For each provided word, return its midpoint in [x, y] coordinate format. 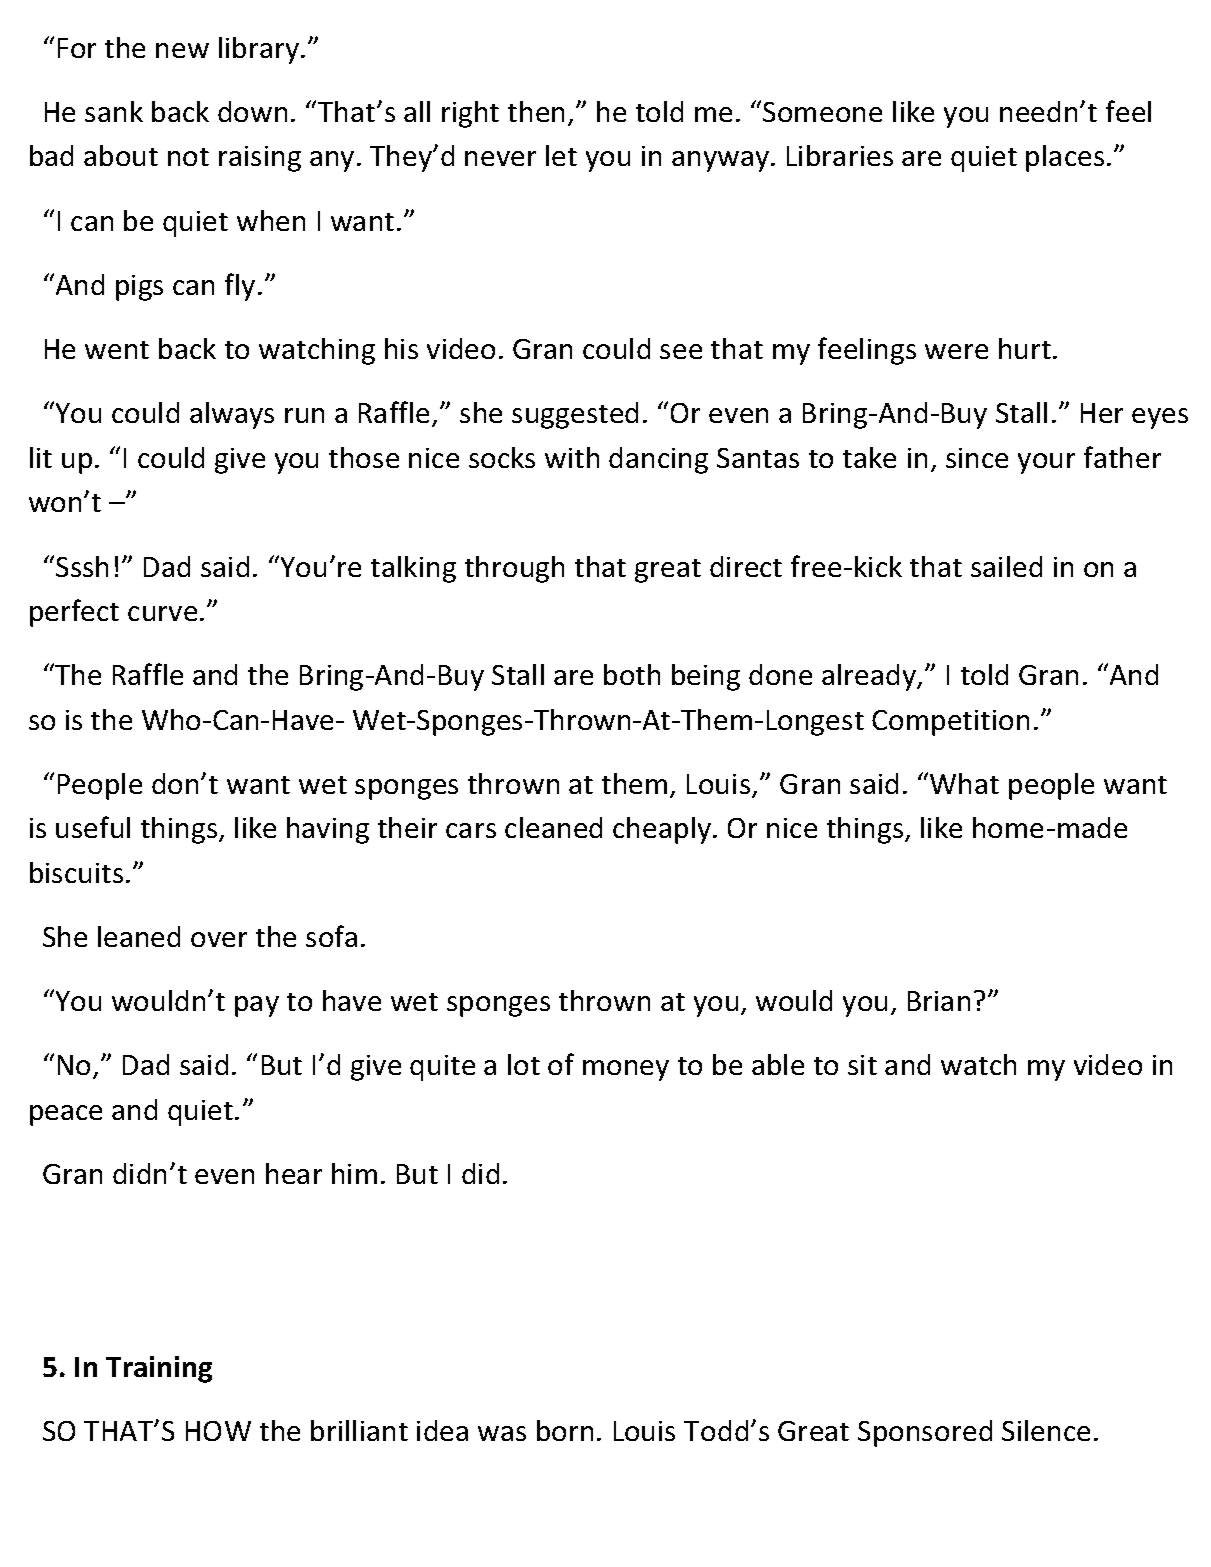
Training [159, 1369]
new [182, 50]
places [1065, 158]
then [536, 111]
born [565, 1430]
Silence [1046, 1430]
